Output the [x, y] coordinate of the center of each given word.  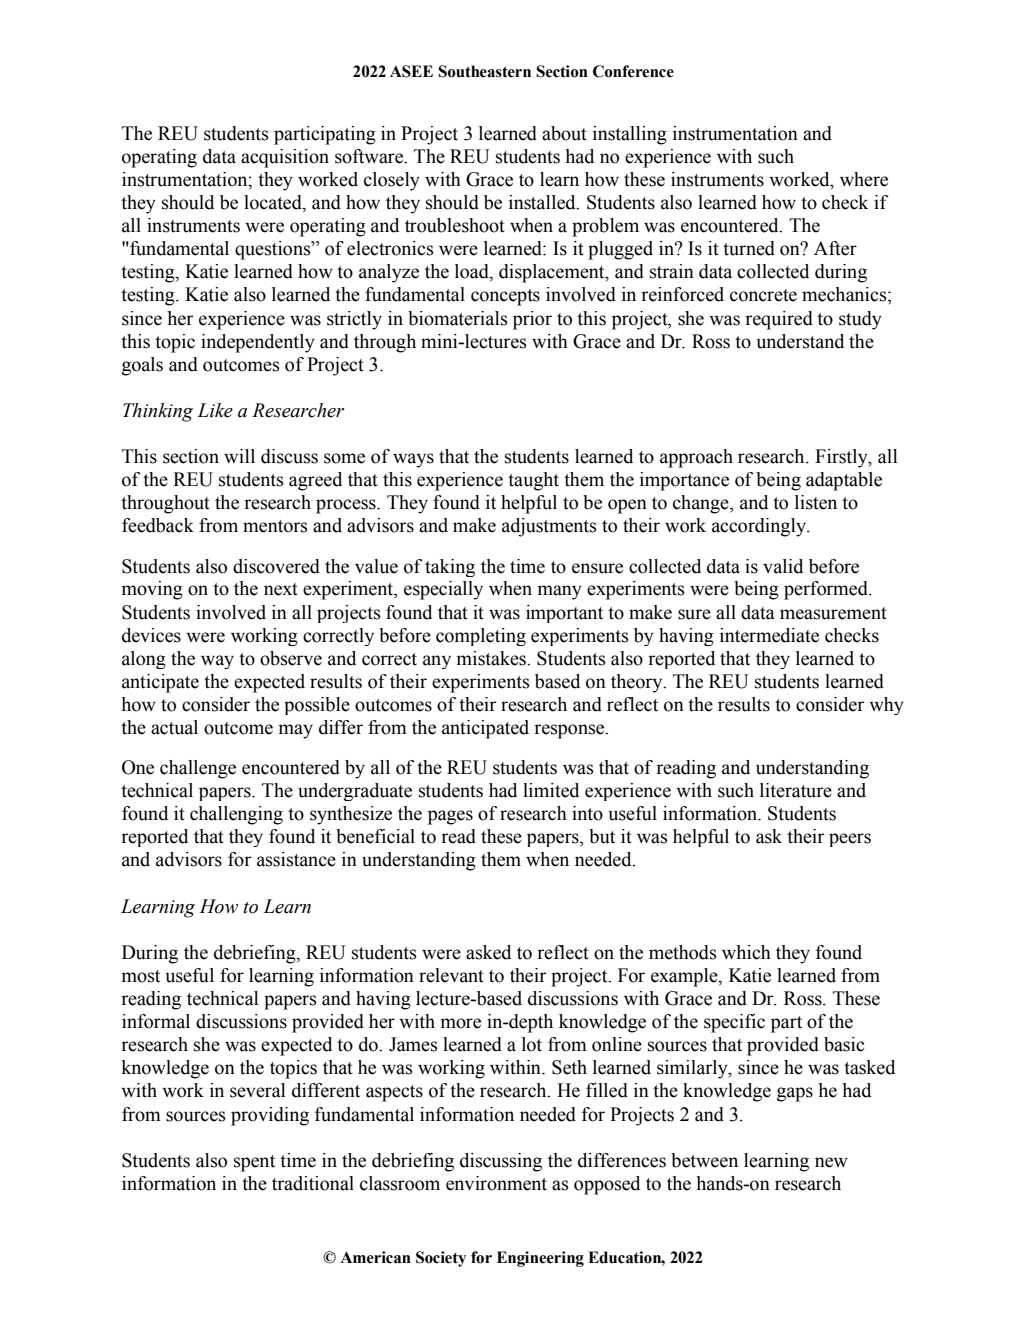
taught [533, 481]
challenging [236, 815]
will [239, 456]
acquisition [285, 158]
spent [254, 1163]
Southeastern [484, 71]
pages [450, 817]
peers [850, 840]
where [864, 179]
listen [816, 502]
